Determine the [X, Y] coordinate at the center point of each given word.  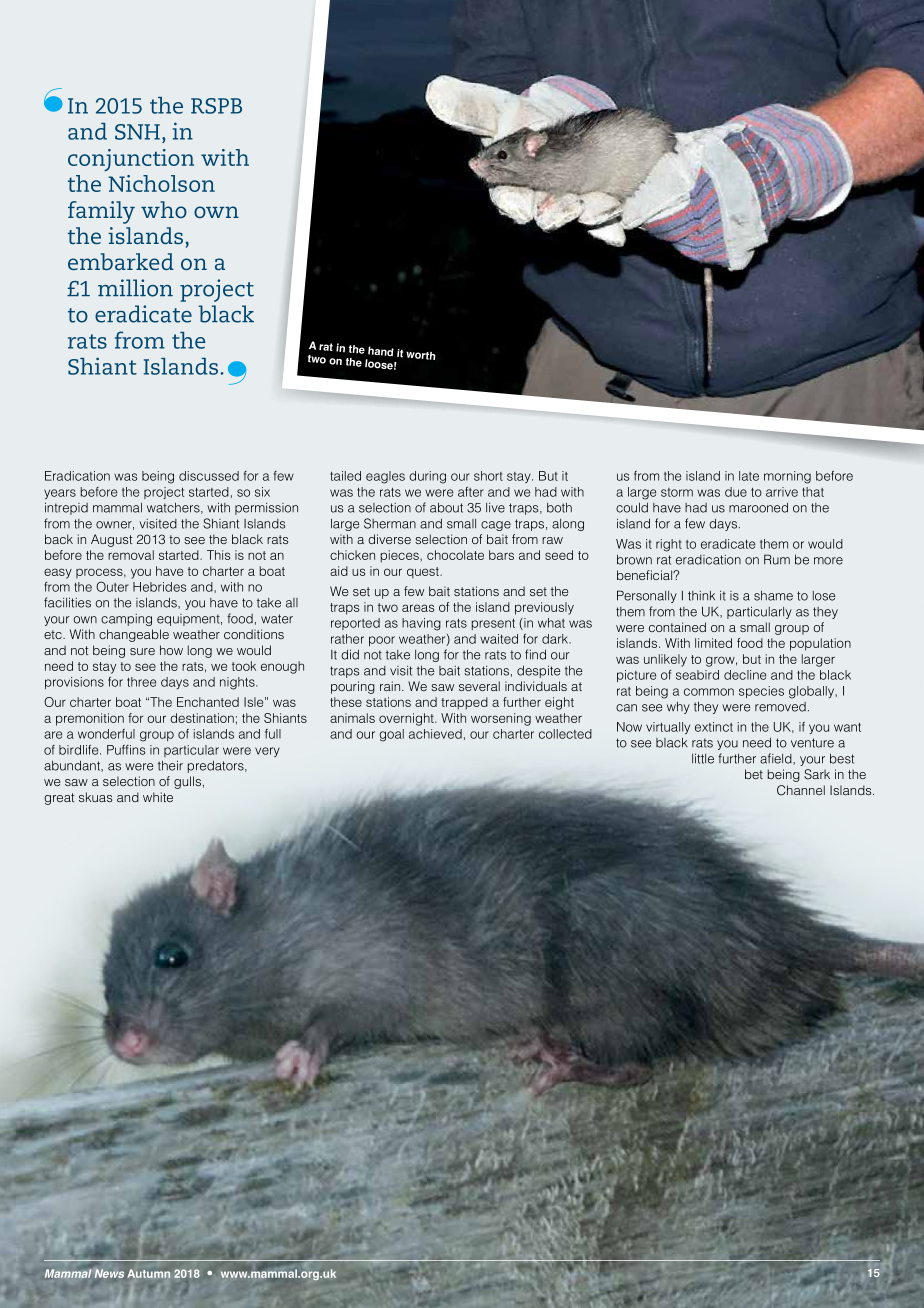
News [109, 1273]
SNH [137, 132]
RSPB [216, 106]
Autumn [149, 1273]
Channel [801, 790]
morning [787, 477]
